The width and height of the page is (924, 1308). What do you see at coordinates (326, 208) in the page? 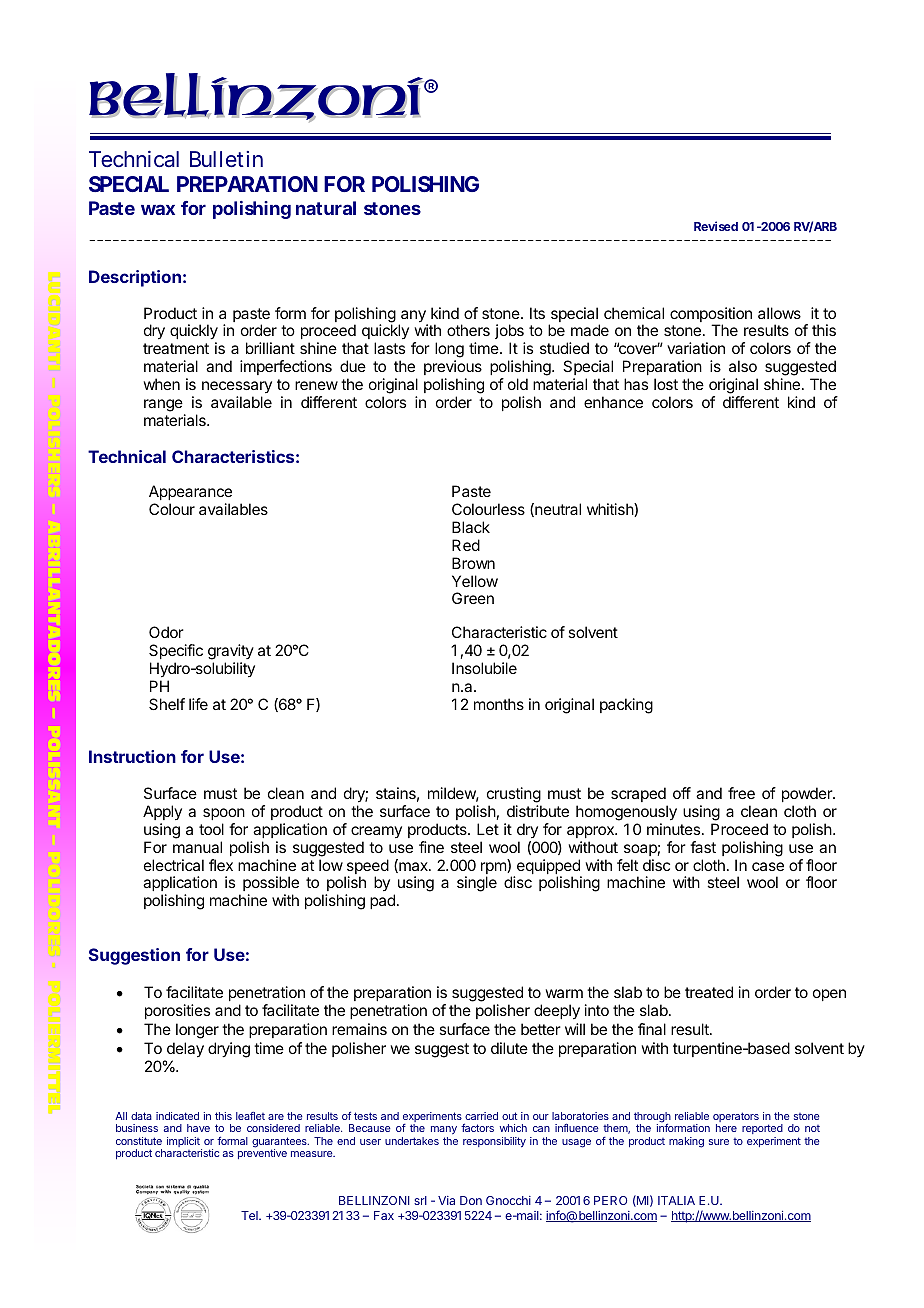
I see `natural` at bounding box center [326, 208].
